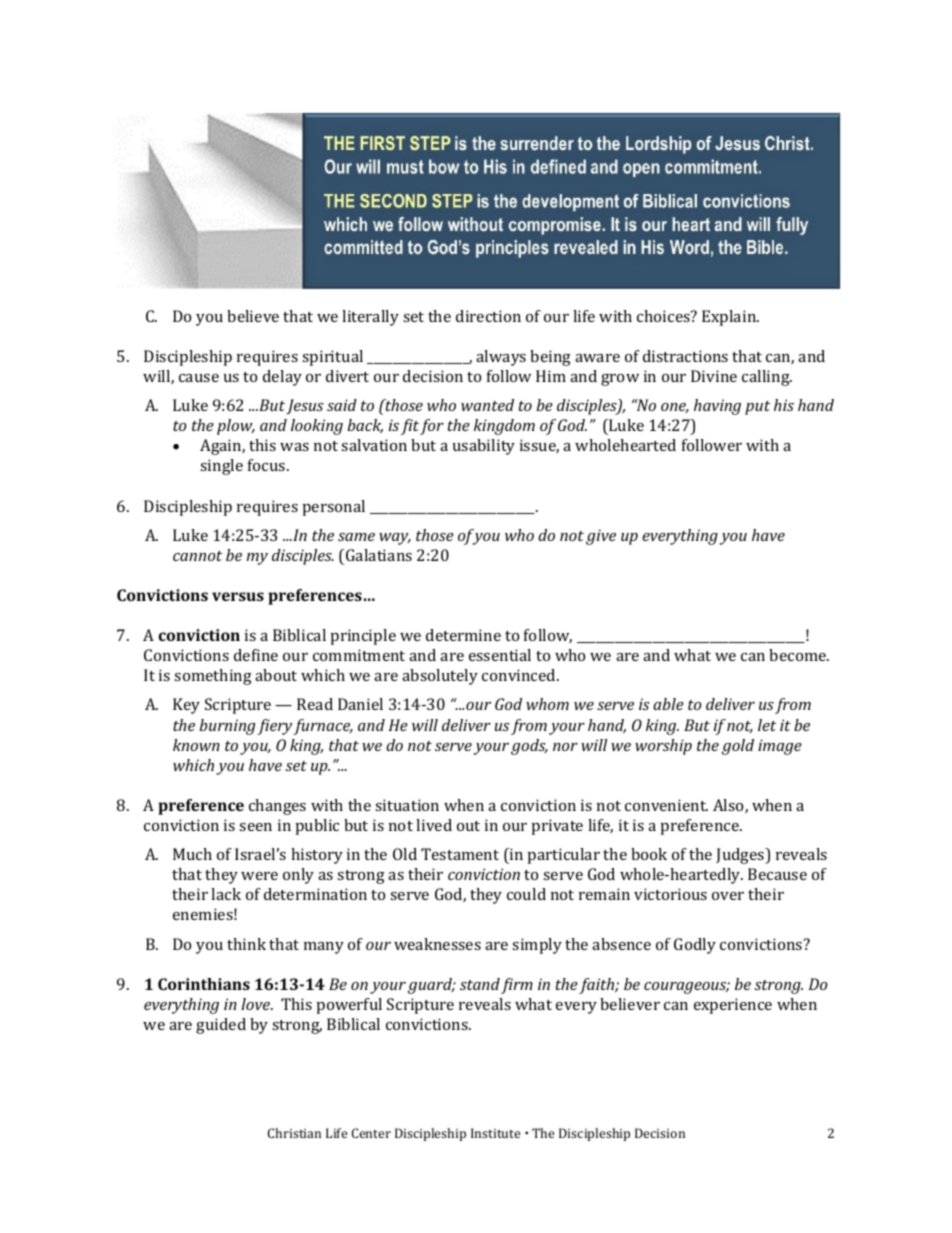 This screenshot has width=952, height=1233. I want to click on having, so click(717, 407).
